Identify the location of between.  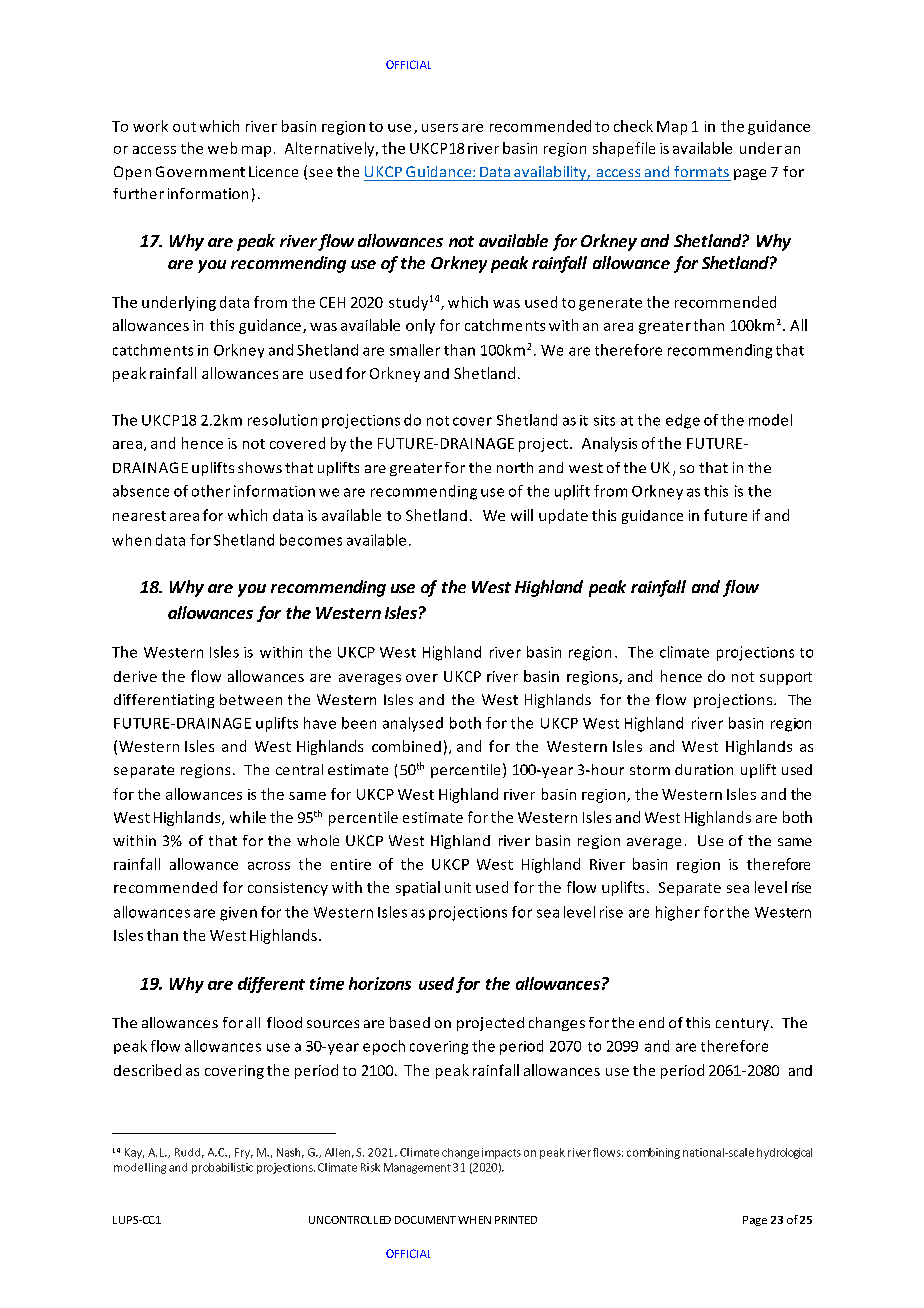
(251, 699).
